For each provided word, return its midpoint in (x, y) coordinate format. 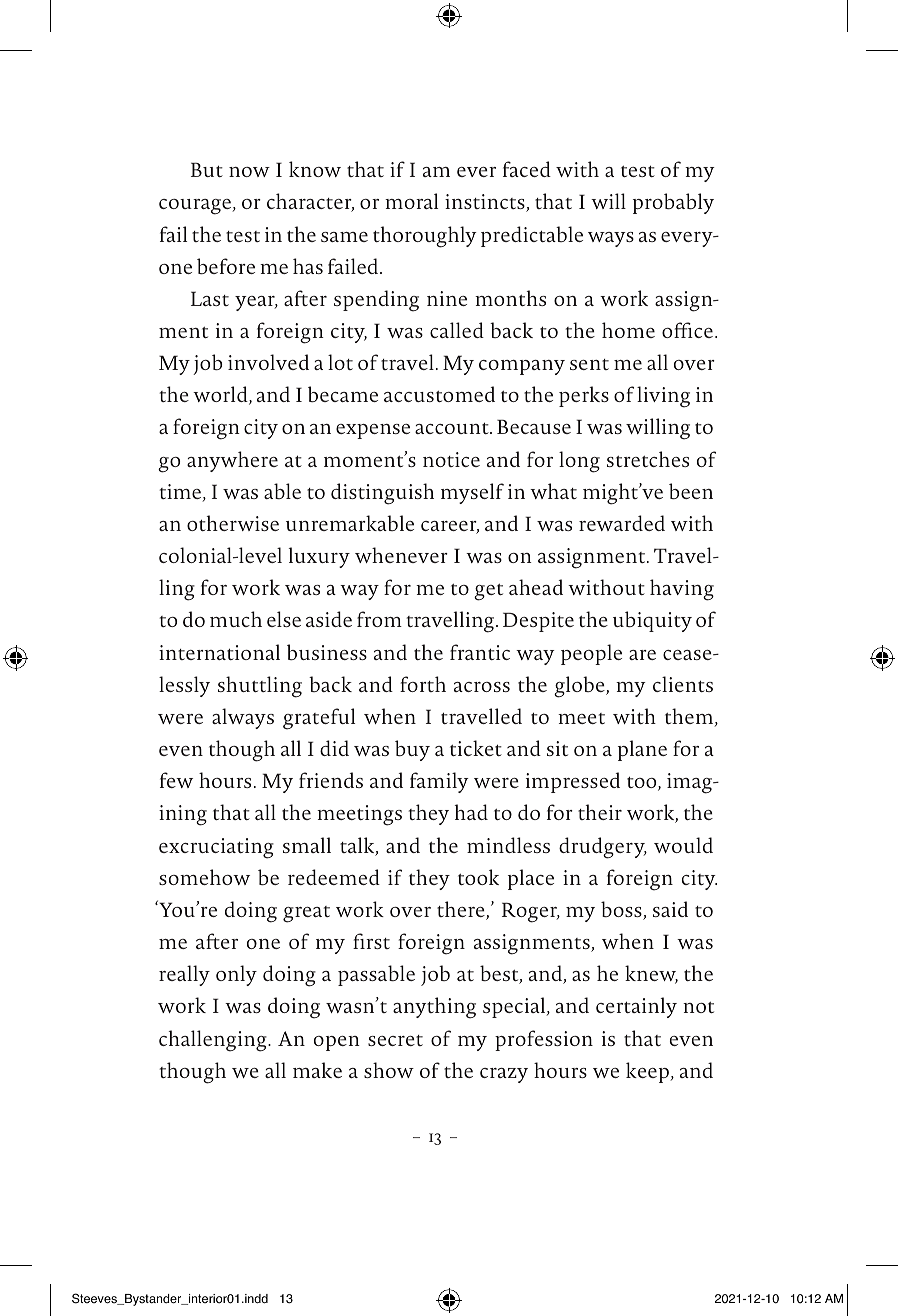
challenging (214, 1041)
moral (411, 201)
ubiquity (652, 621)
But (207, 169)
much (236, 619)
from (379, 619)
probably (673, 203)
